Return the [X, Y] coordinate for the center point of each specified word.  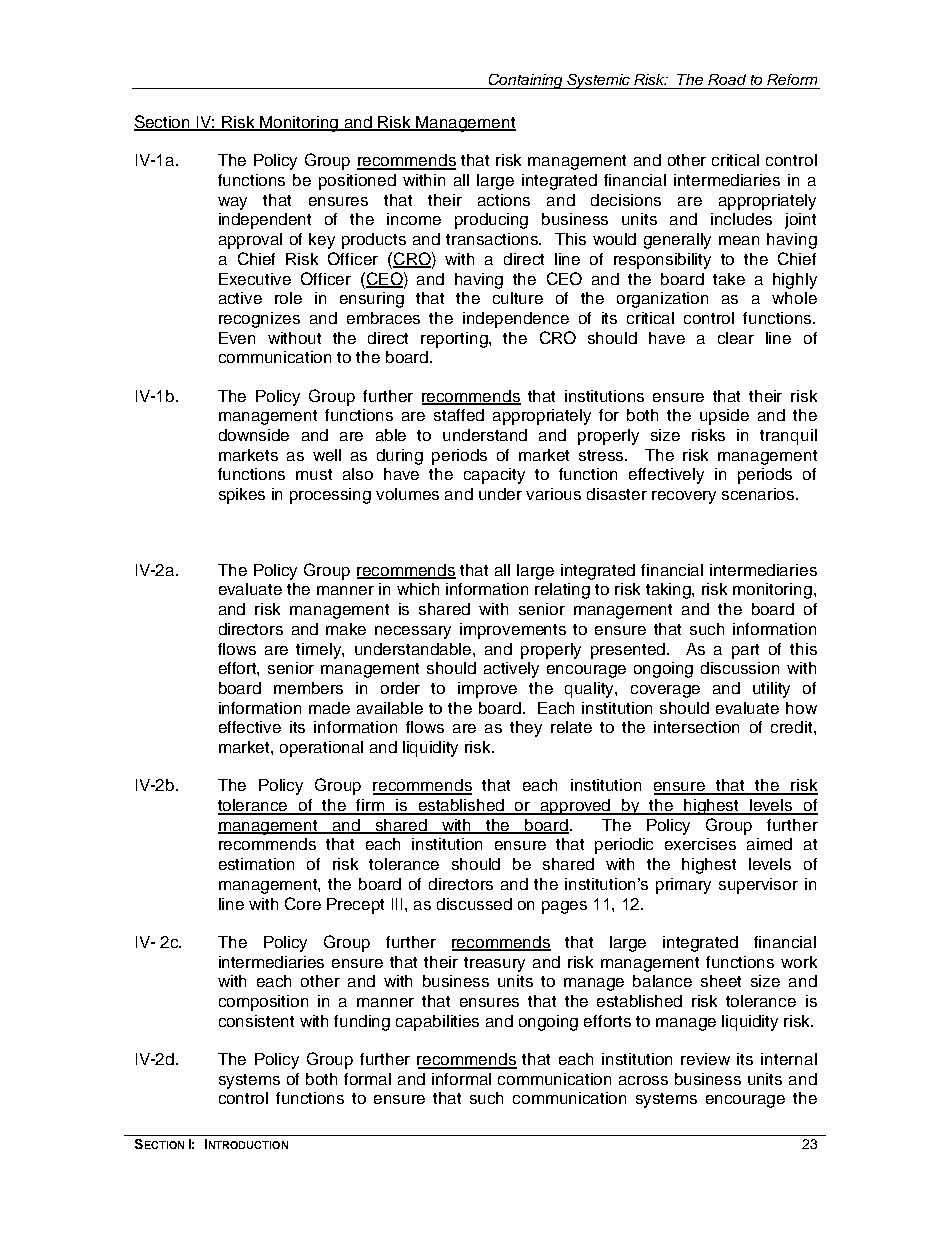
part [745, 651]
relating [562, 591]
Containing [526, 81]
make [346, 629]
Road [727, 79]
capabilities [437, 1023]
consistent [256, 1021]
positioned [357, 182]
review [705, 1059]
